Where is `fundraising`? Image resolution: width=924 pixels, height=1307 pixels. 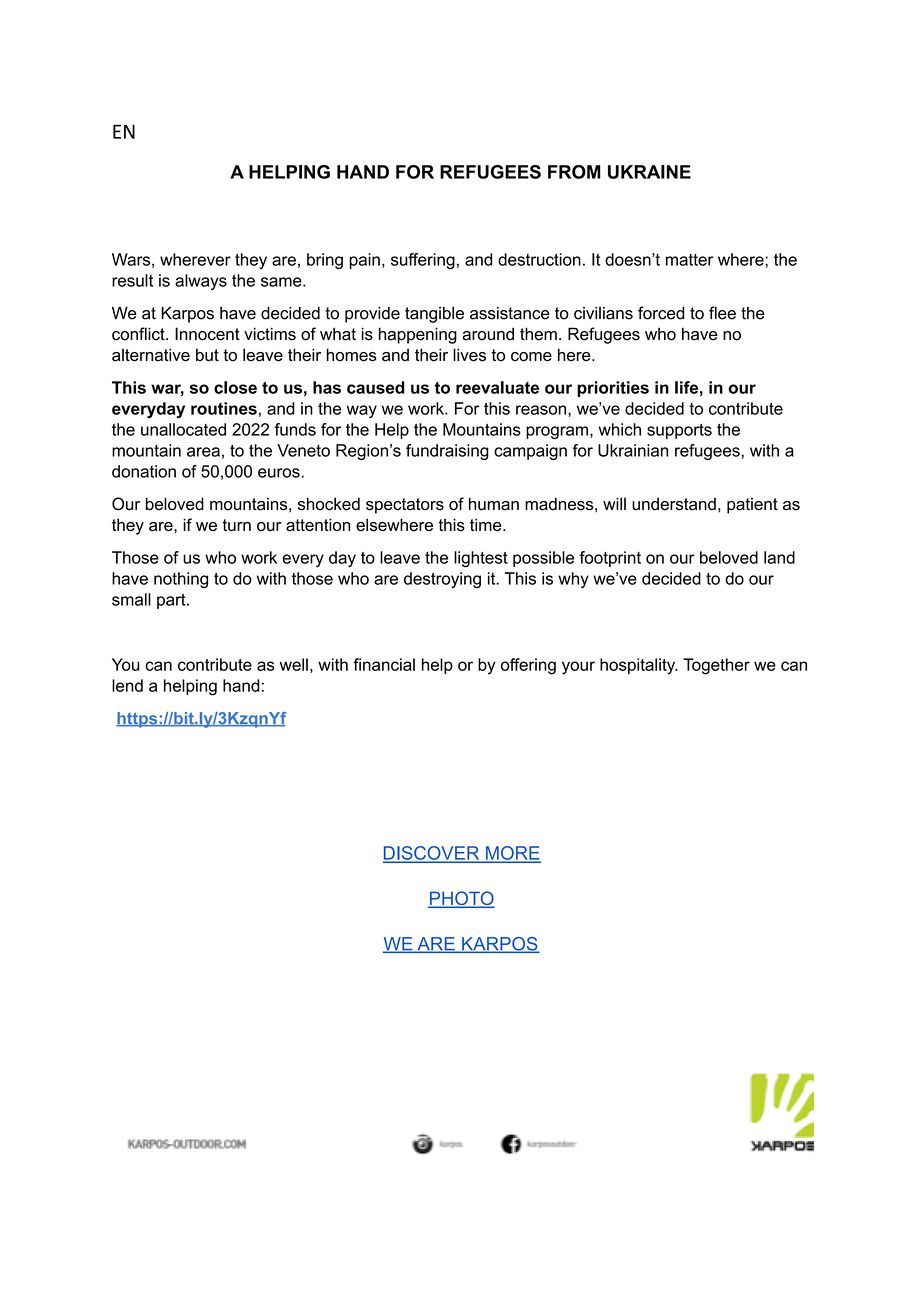
fundraising is located at coordinates (447, 452).
